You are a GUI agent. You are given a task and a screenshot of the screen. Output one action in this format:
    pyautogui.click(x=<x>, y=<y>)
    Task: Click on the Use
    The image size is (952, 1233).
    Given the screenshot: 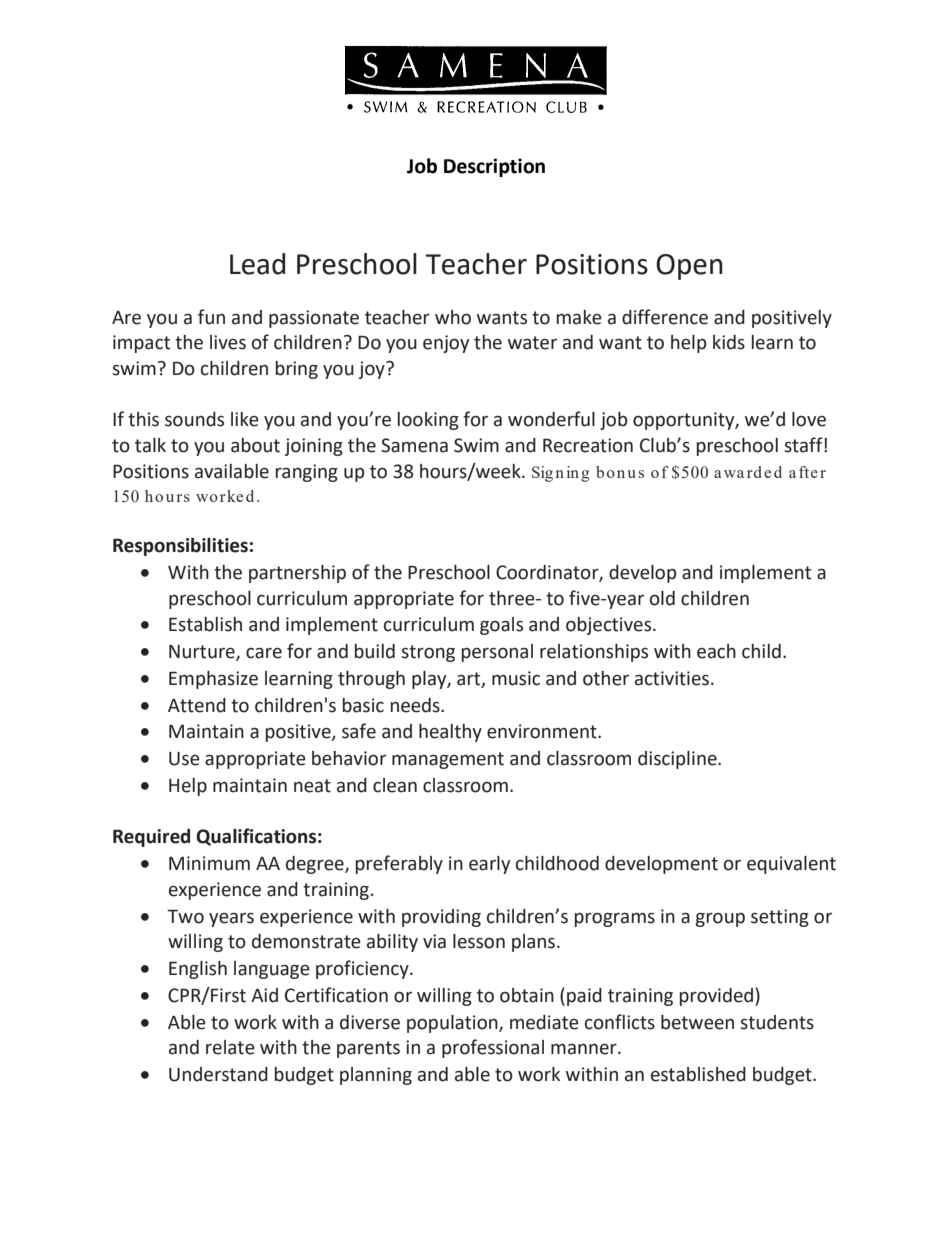 What is the action you would take?
    pyautogui.click(x=184, y=759)
